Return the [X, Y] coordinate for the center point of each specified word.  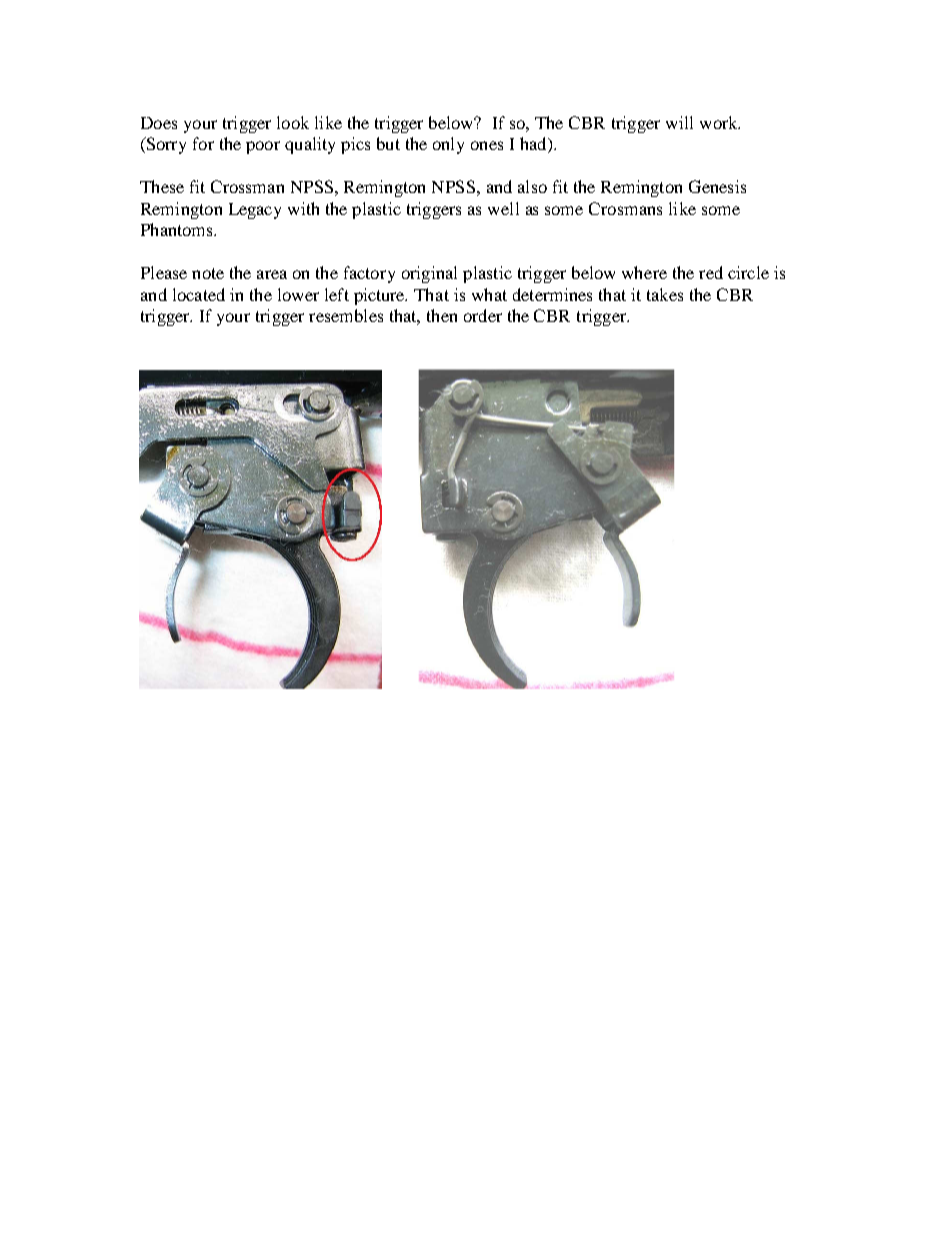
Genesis [717, 186]
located [199, 294]
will [679, 122]
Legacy [255, 211]
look [293, 122]
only [448, 145]
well [503, 208]
